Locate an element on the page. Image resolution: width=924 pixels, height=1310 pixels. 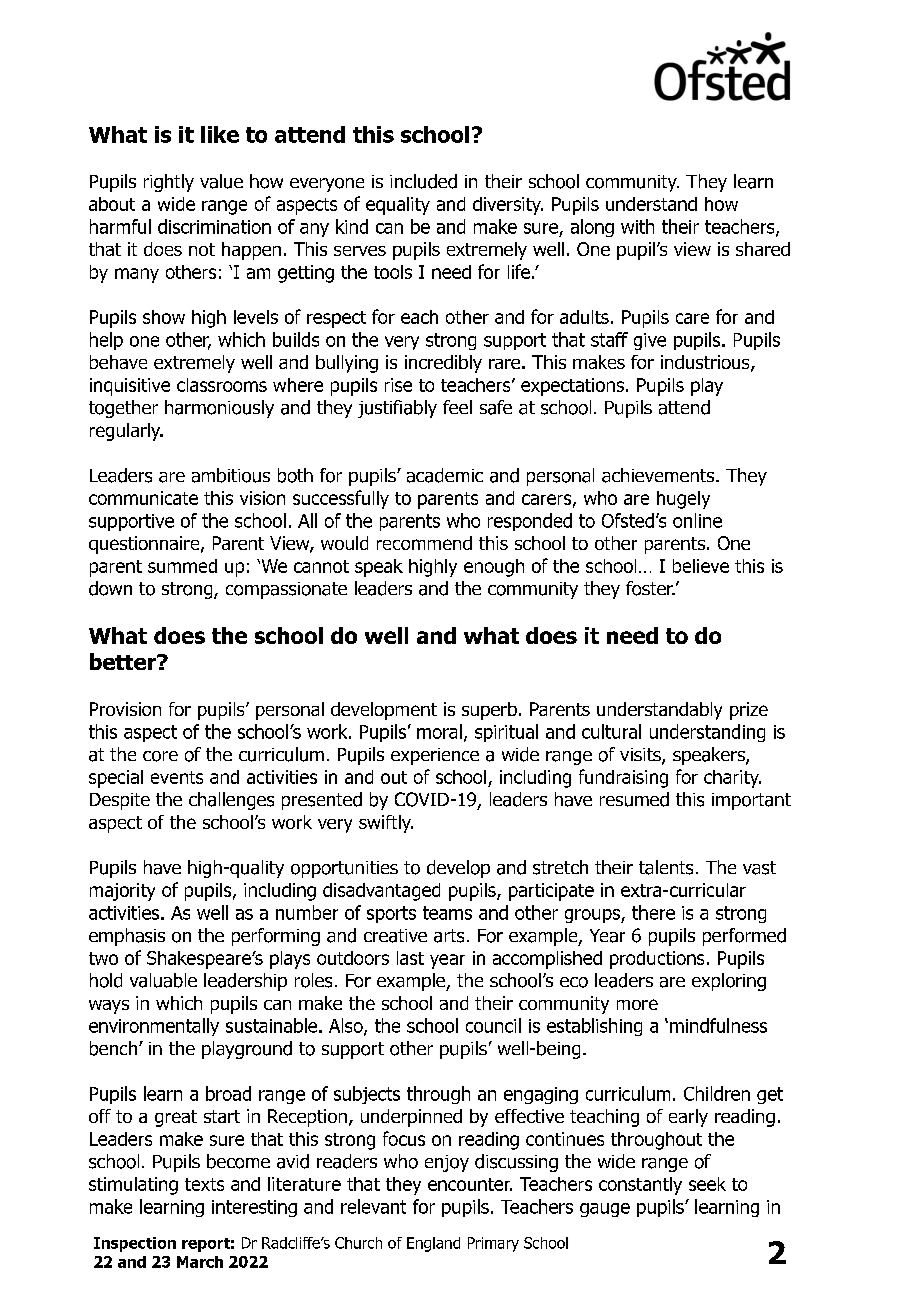
better is located at coordinates (124, 661).
